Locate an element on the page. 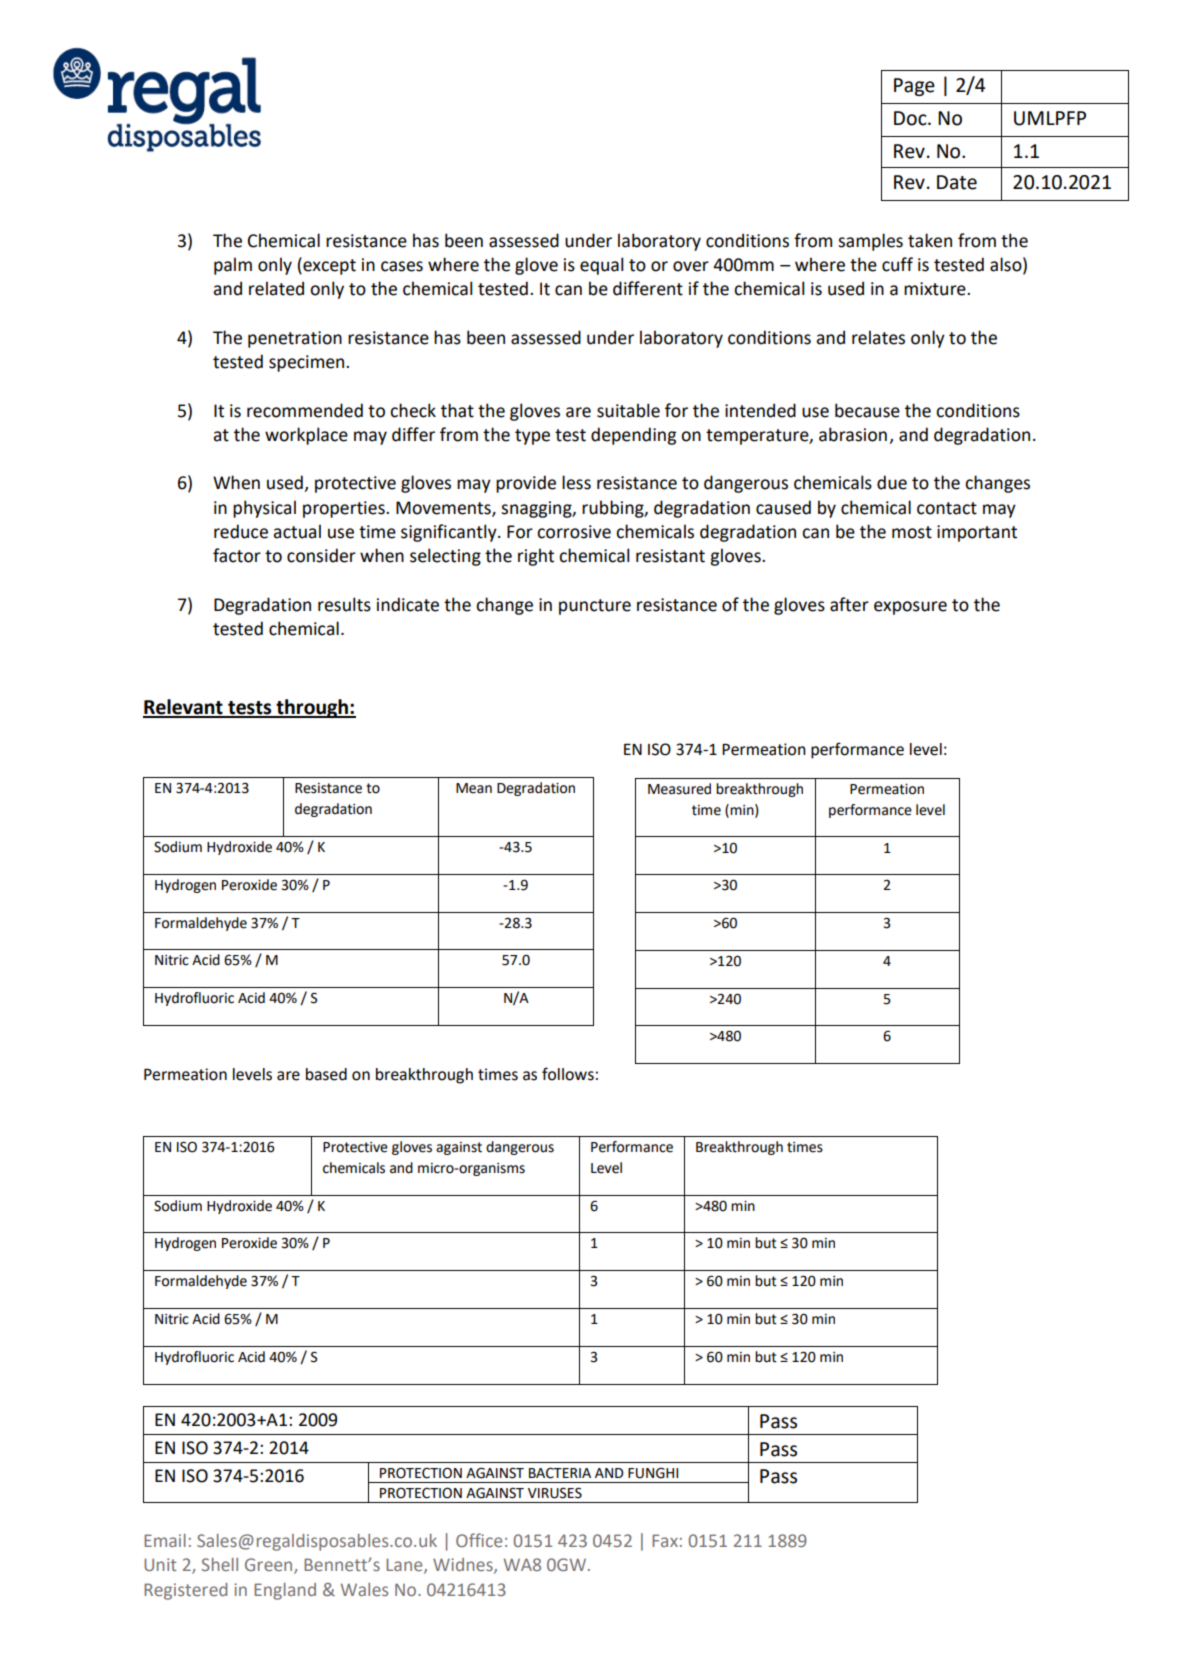 Image resolution: width=1182 pixels, height=1671 pixels. puncture is located at coordinates (595, 607).
